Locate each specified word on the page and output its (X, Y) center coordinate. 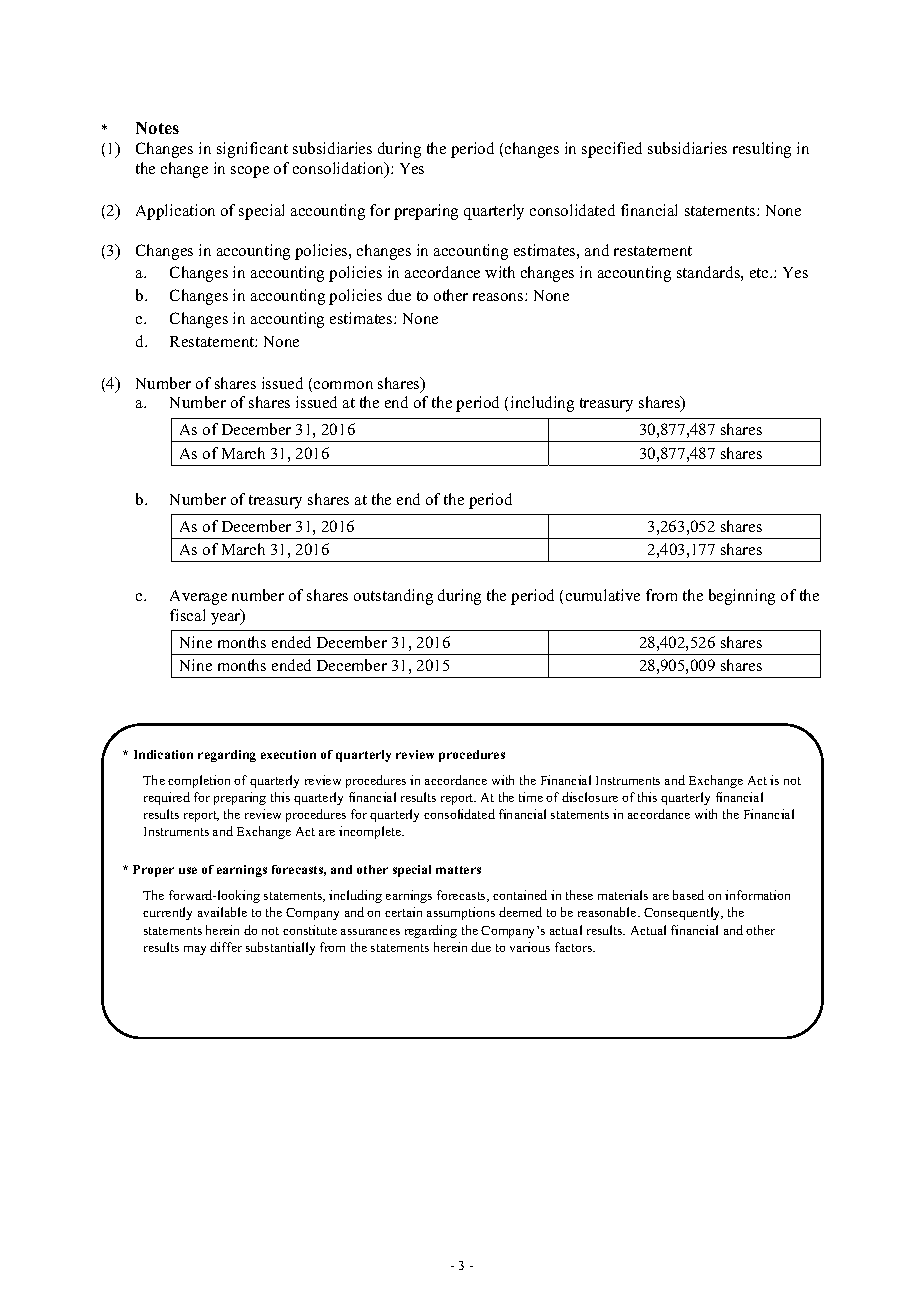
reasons (499, 297)
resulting (762, 150)
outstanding (393, 597)
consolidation (340, 169)
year (227, 618)
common (343, 385)
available (222, 912)
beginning (742, 597)
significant (252, 150)
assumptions (461, 913)
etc (760, 273)
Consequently (683, 913)
